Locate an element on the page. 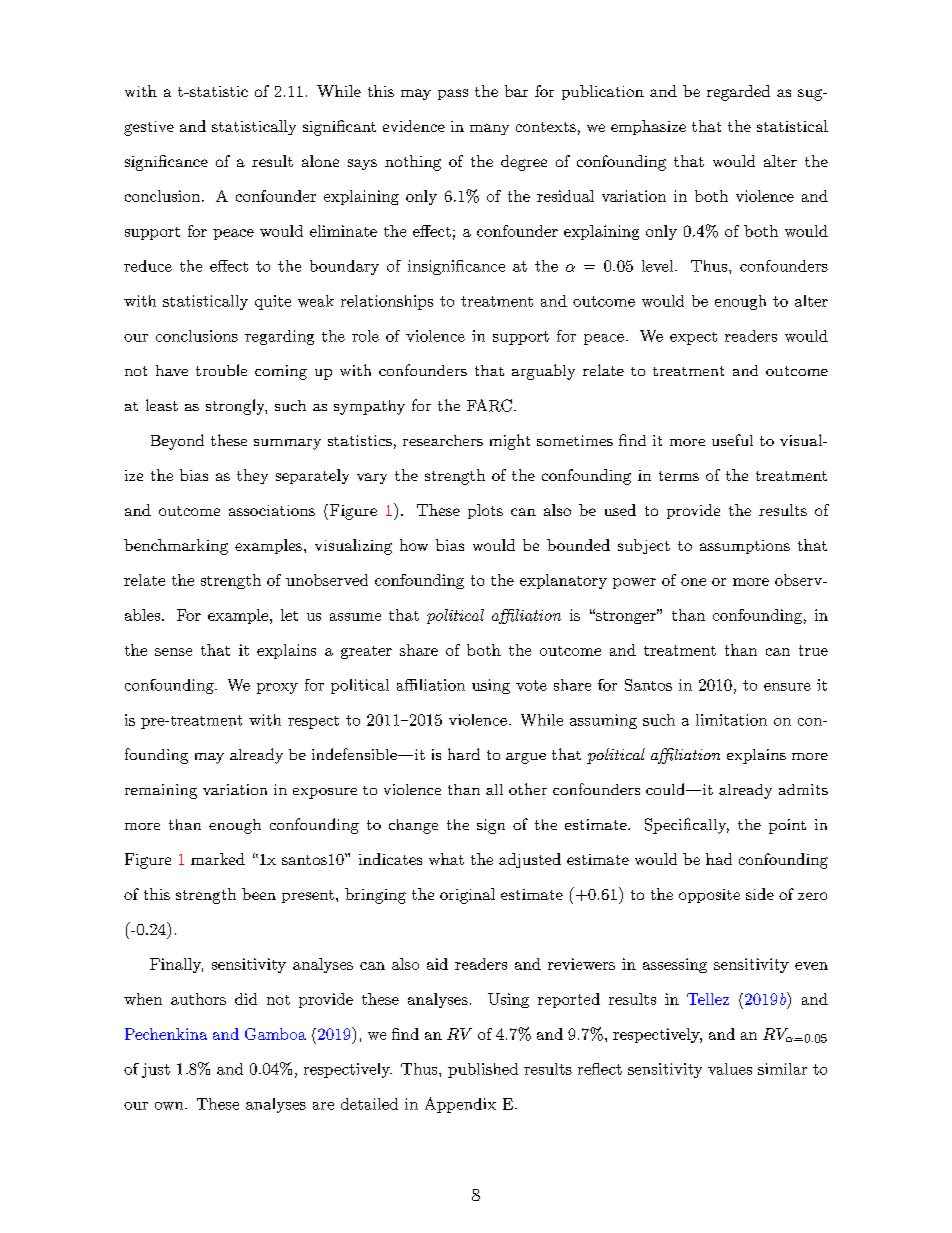  arguably is located at coordinates (543, 372).
